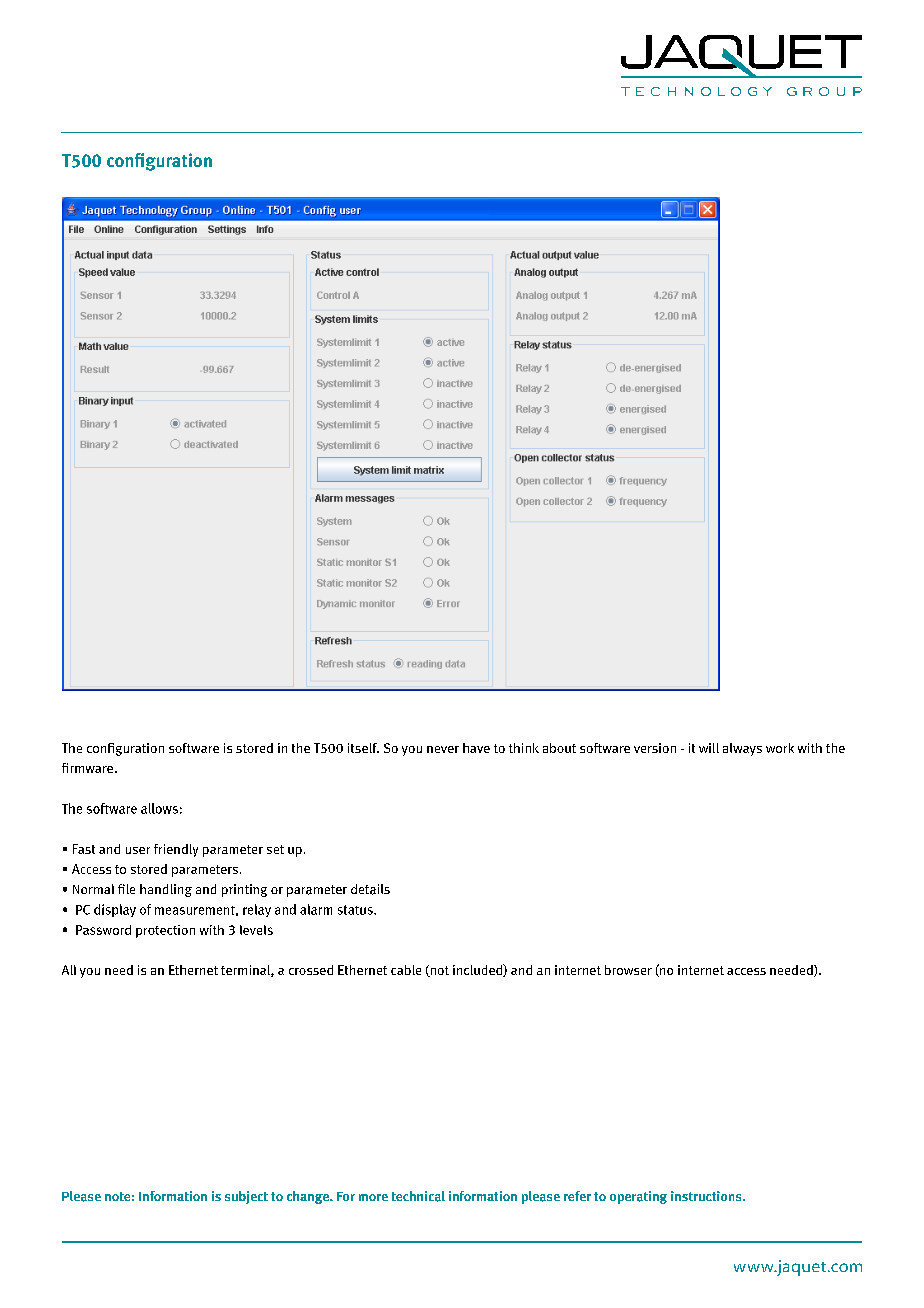  What do you see at coordinates (89, 768) in the screenshot?
I see `firmware` at bounding box center [89, 768].
